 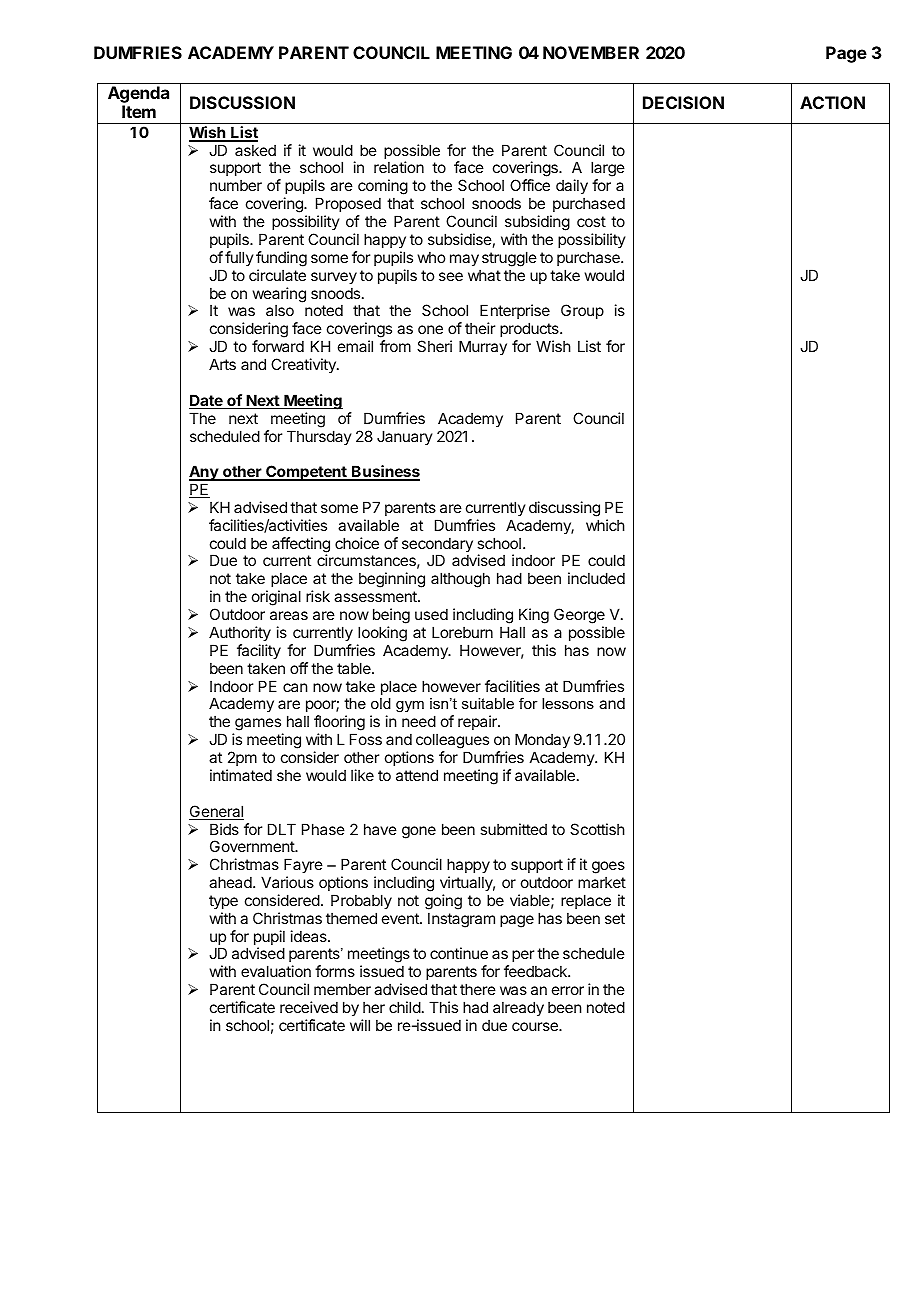 What do you see at coordinates (280, 310) in the image?
I see `also` at bounding box center [280, 310].
